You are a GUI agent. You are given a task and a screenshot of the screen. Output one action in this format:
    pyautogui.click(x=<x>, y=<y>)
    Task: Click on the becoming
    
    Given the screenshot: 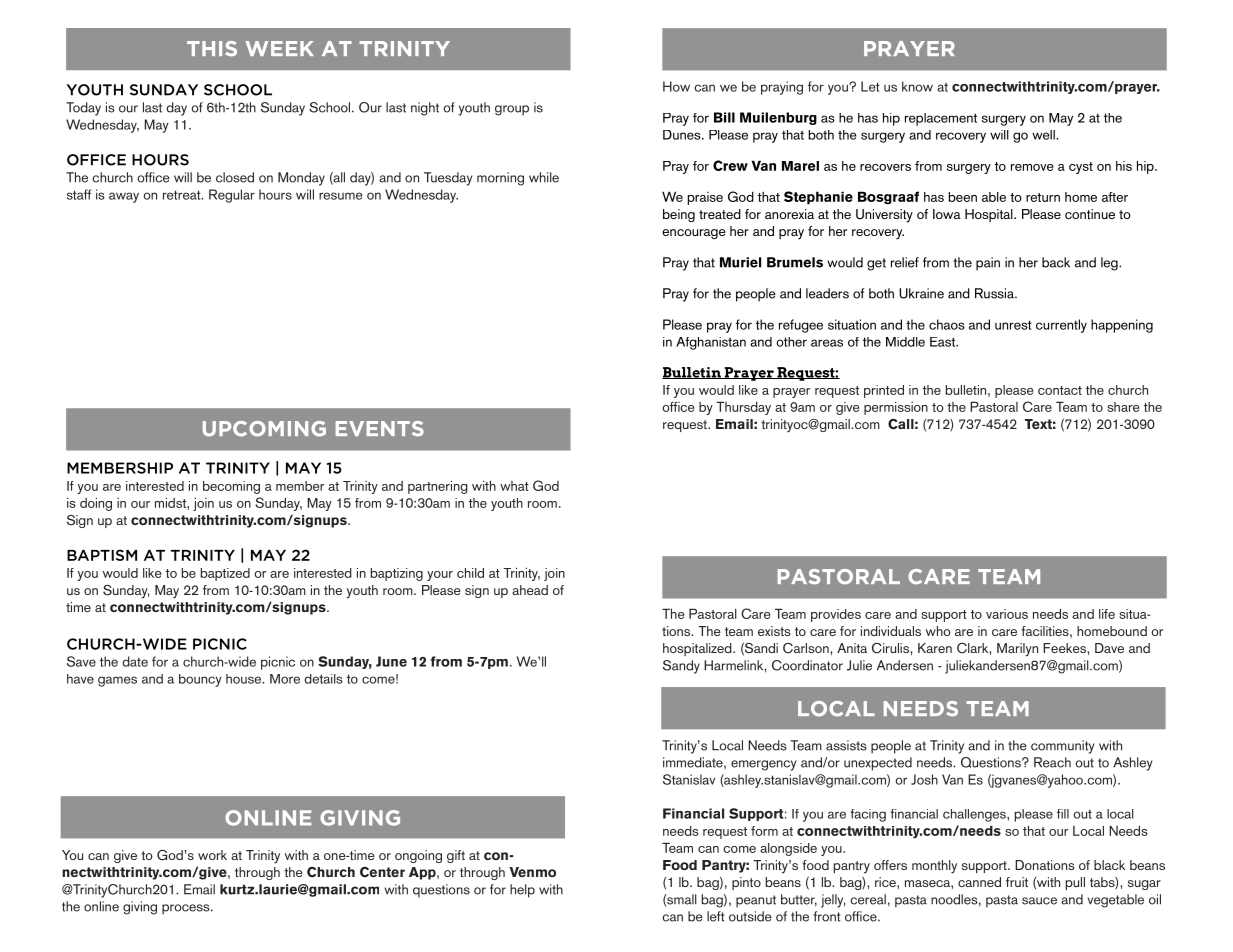 What is the action you would take?
    pyautogui.click(x=231, y=487)
